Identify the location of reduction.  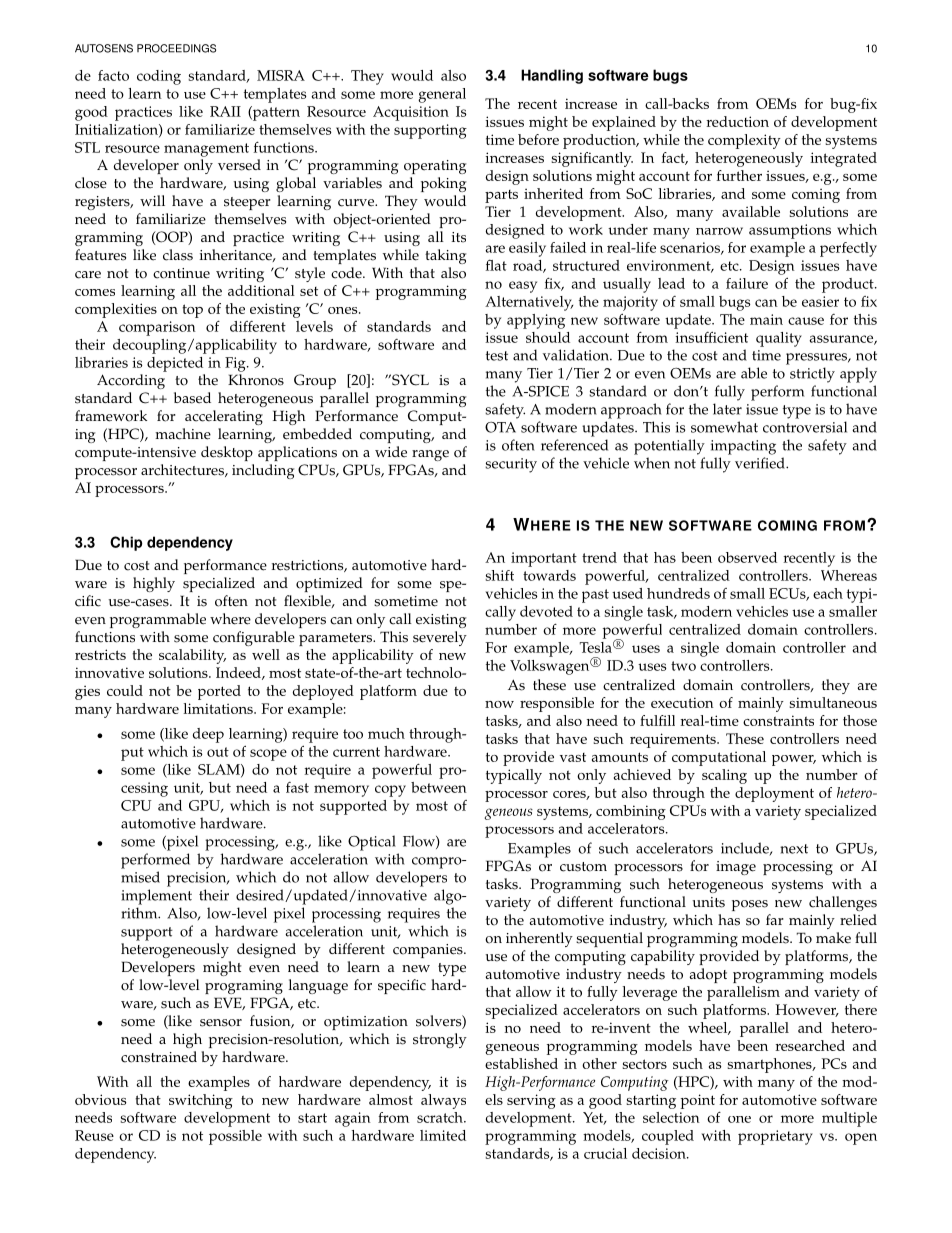
(737, 121).
